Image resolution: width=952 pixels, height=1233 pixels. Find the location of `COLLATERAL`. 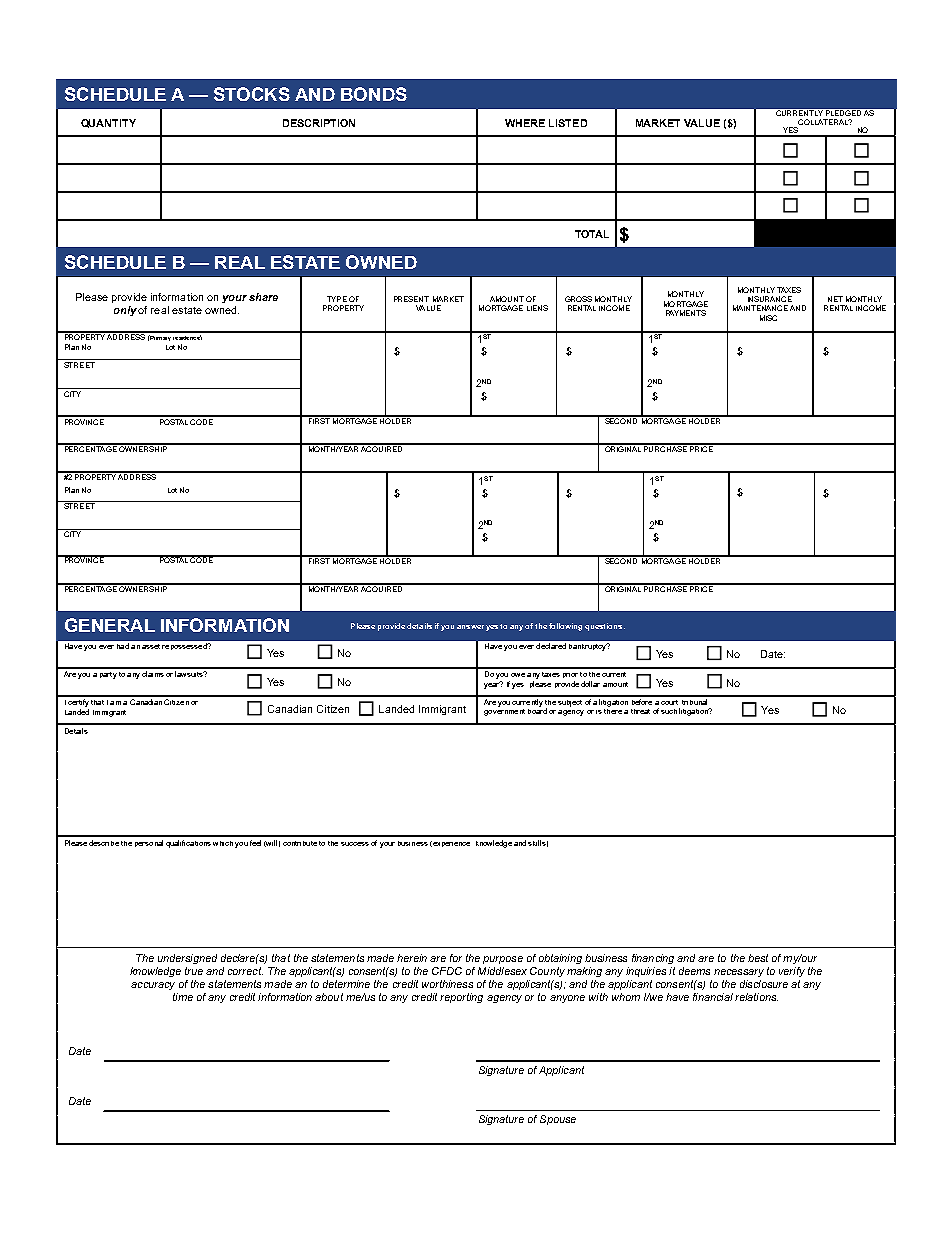

COLLATERAL is located at coordinates (824, 122).
